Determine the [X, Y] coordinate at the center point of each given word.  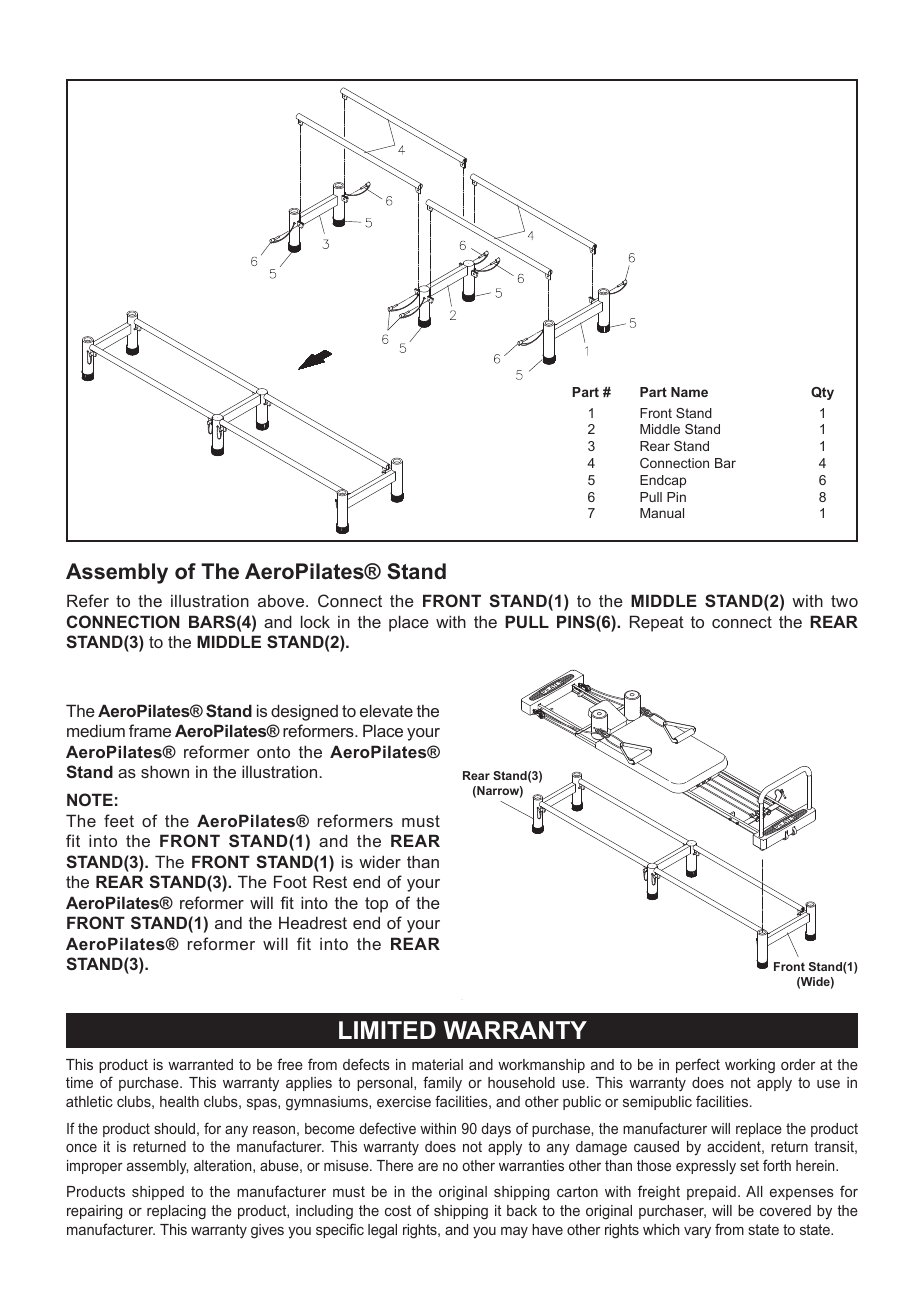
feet [119, 820]
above [282, 601]
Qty [822, 393]
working [750, 1066]
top [376, 905]
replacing [176, 1212]
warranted [200, 1064]
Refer [88, 600]
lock [315, 621]
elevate [386, 710]
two [844, 601]
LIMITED [387, 1030]
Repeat [657, 623]
